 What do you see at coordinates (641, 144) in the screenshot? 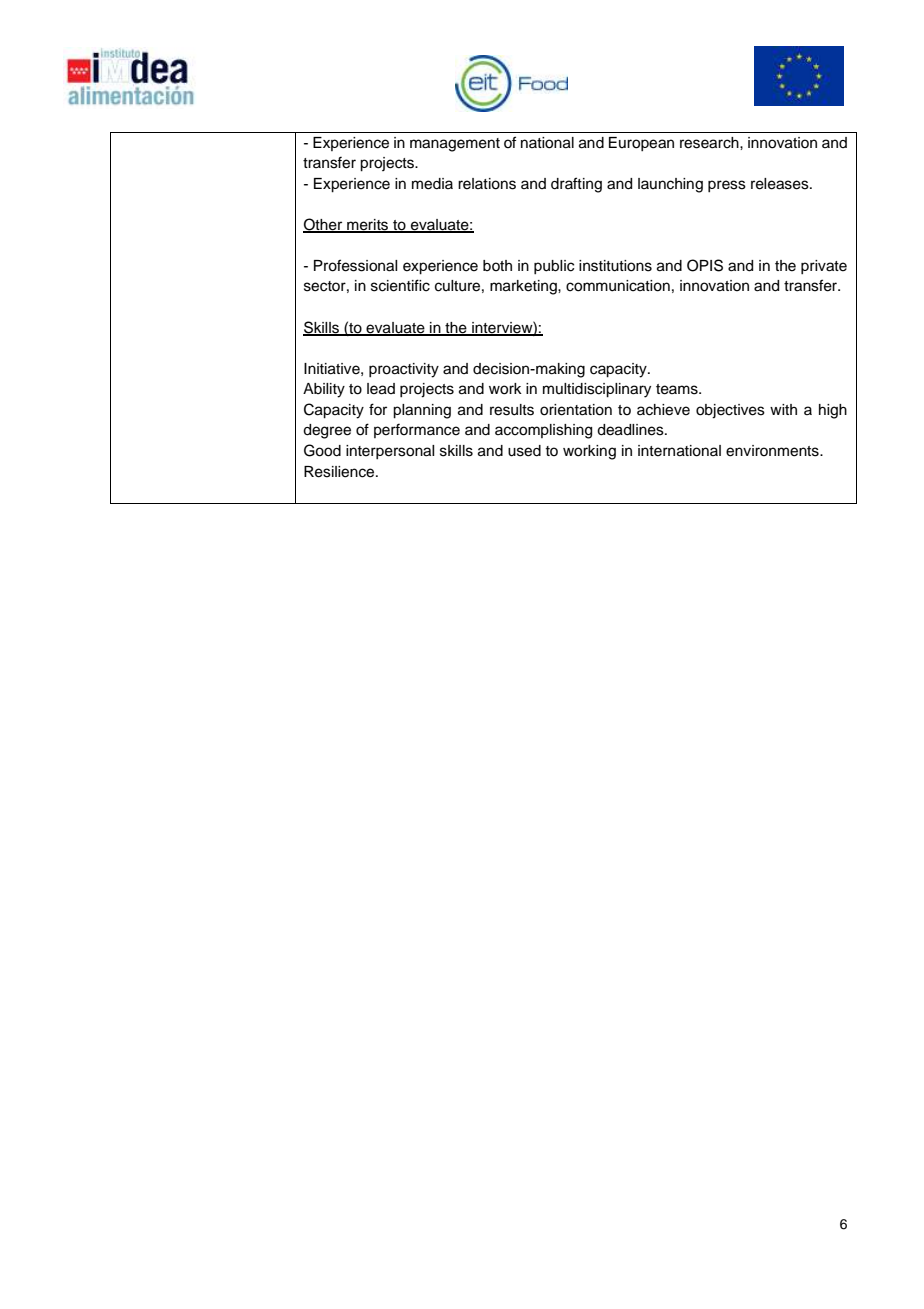
I see `European` at bounding box center [641, 144].
